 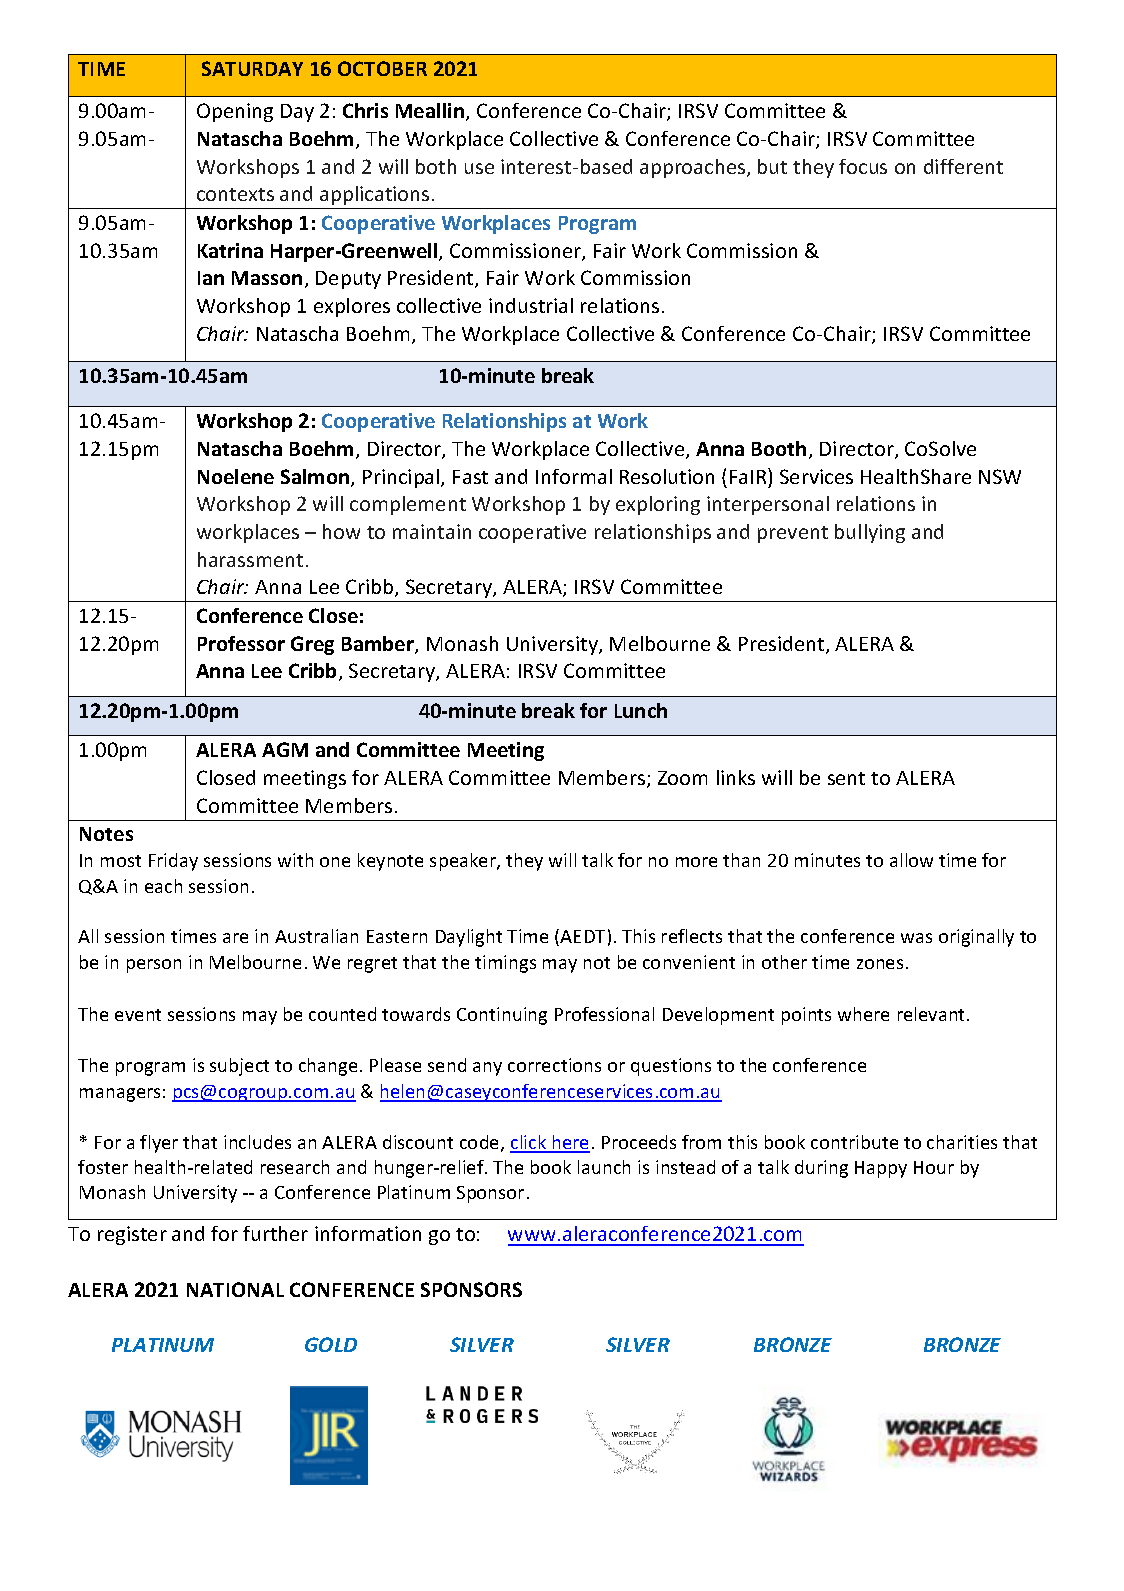 I want to click on subject, so click(x=239, y=1067).
